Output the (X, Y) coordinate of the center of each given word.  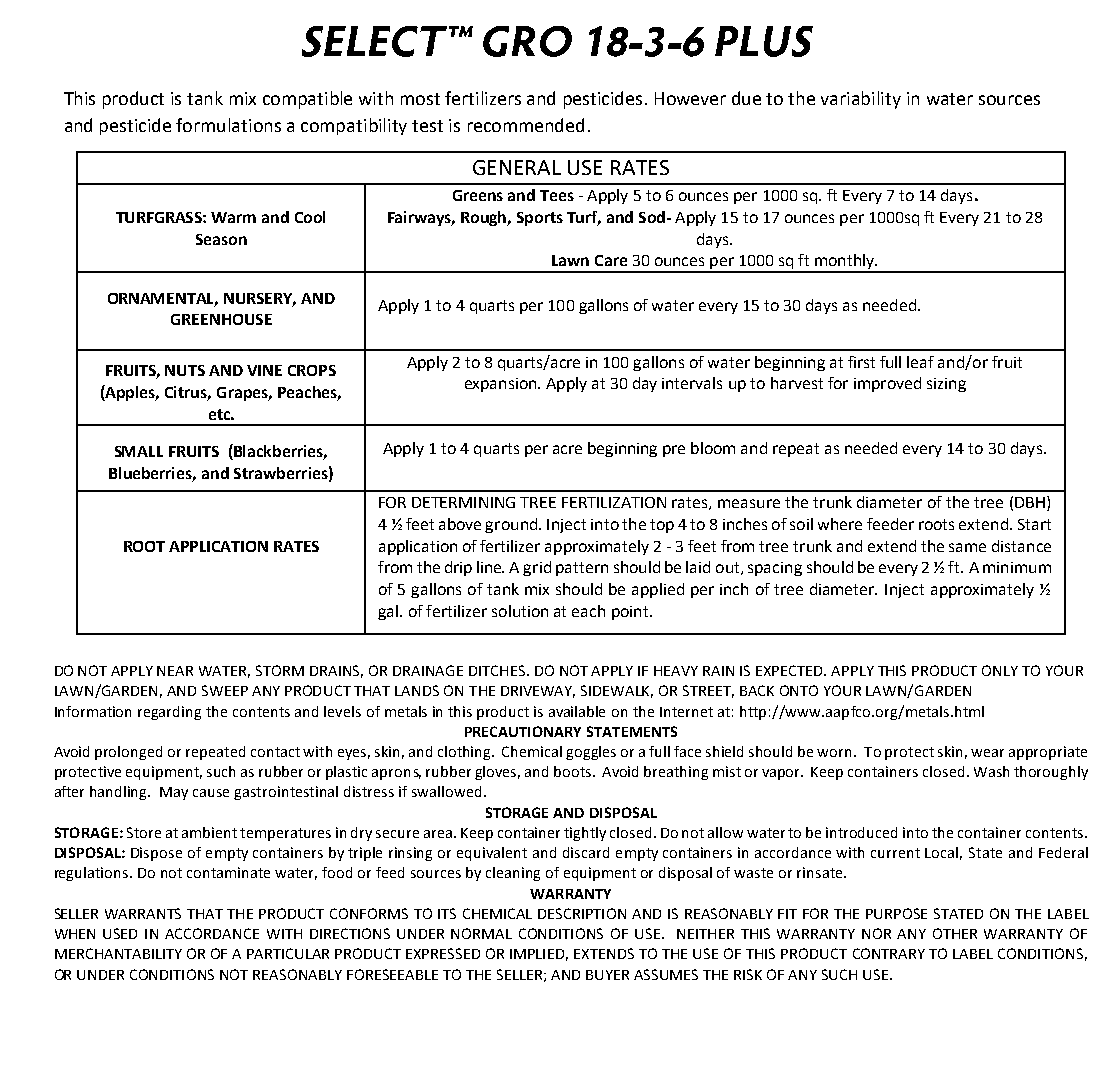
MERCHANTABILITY (118, 953)
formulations (228, 125)
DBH (1030, 502)
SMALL (139, 451)
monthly (844, 263)
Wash (991, 771)
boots (574, 771)
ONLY (1000, 670)
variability (861, 100)
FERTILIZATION (614, 502)
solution (520, 611)
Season (221, 239)
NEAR (175, 671)
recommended (526, 125)
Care (611, 260)
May (174, 793)
